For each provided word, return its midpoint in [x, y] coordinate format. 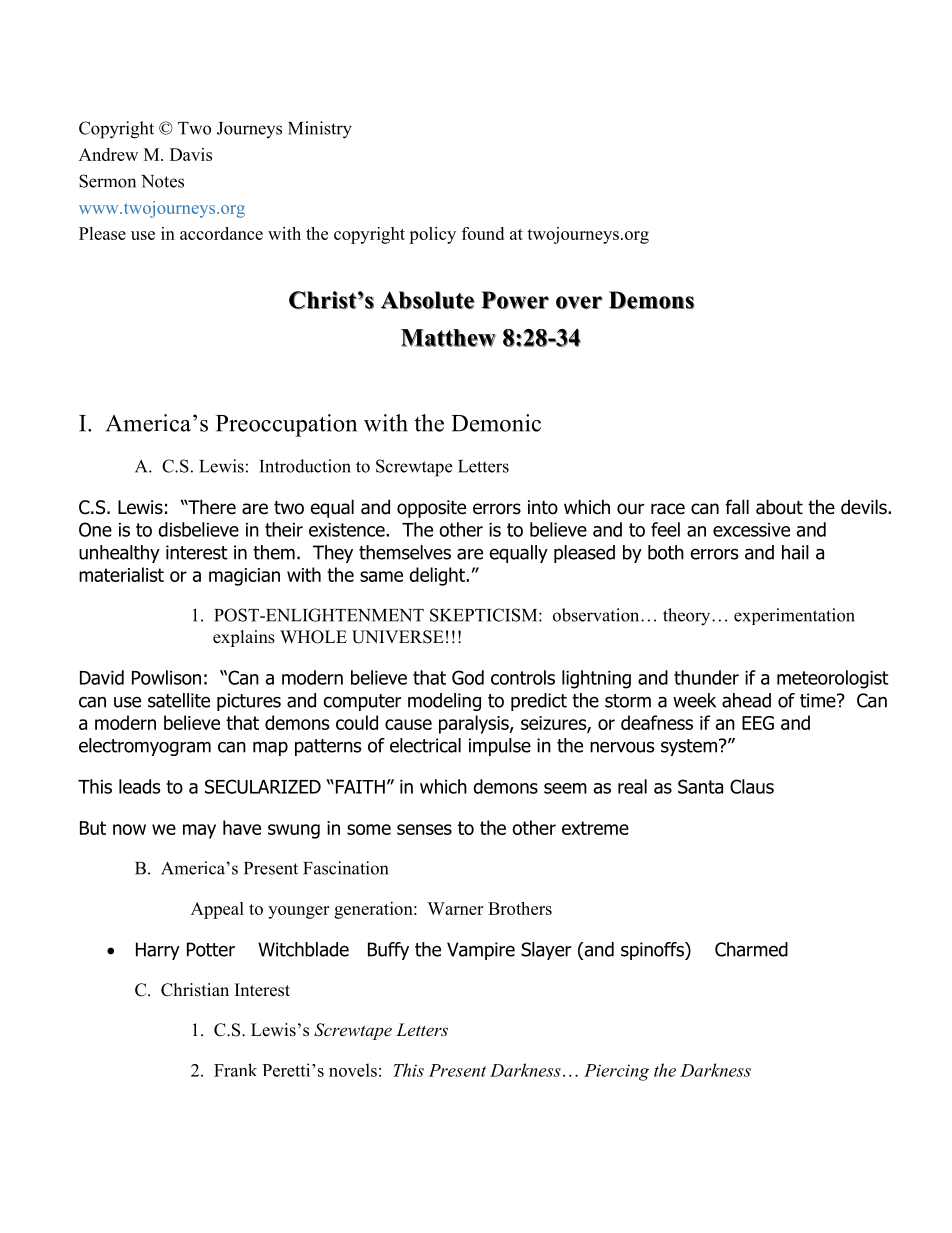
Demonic [496, 423]
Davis [191, 154]
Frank [235, 1070]
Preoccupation [286, 425]
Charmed [751, 949]
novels [353, 1070]
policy [432, 235]
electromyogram [145, 747]
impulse [500, 747]
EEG [758, 723]
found [483, 233]
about [779, 507]
